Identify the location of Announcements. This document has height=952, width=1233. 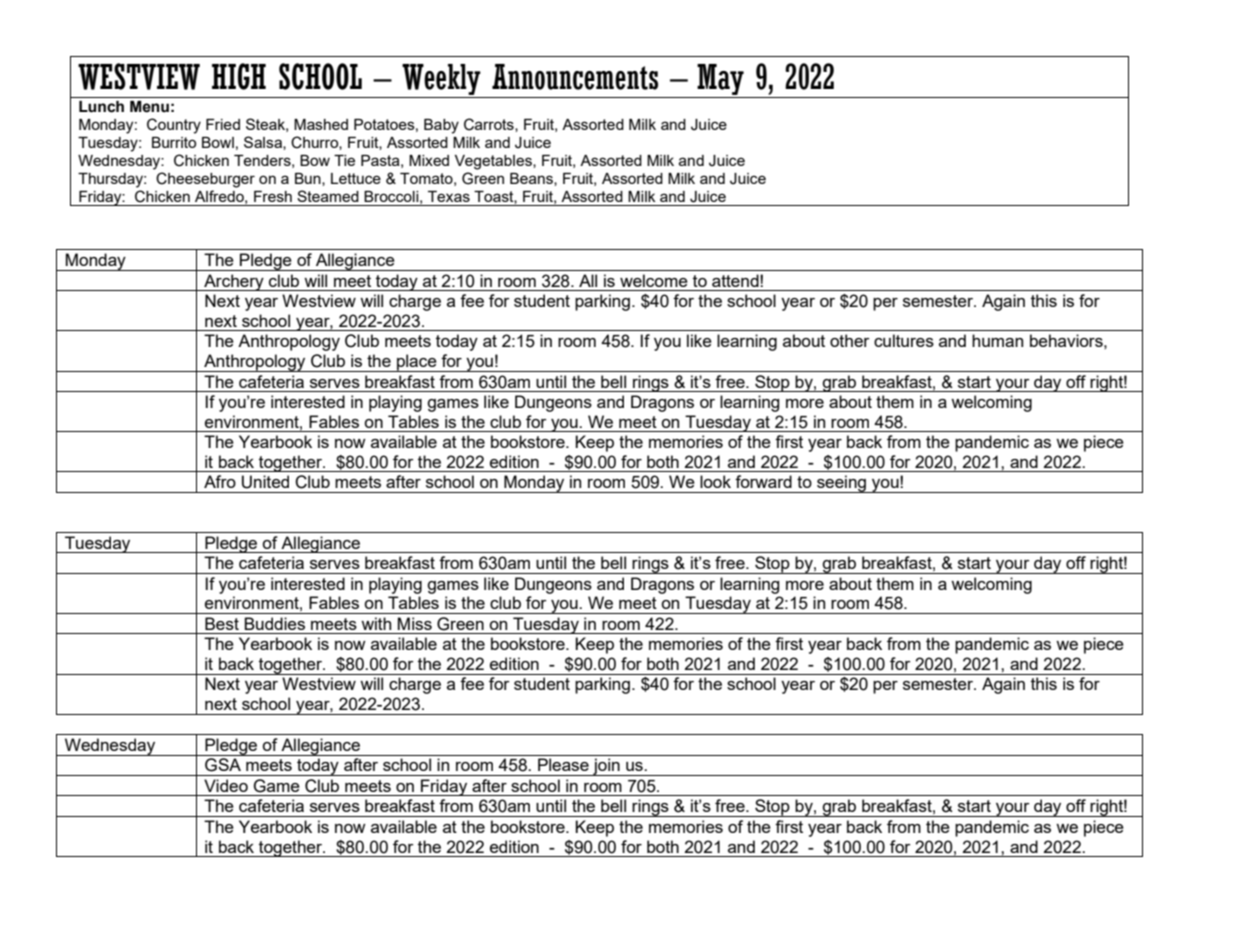
(575, 77).
